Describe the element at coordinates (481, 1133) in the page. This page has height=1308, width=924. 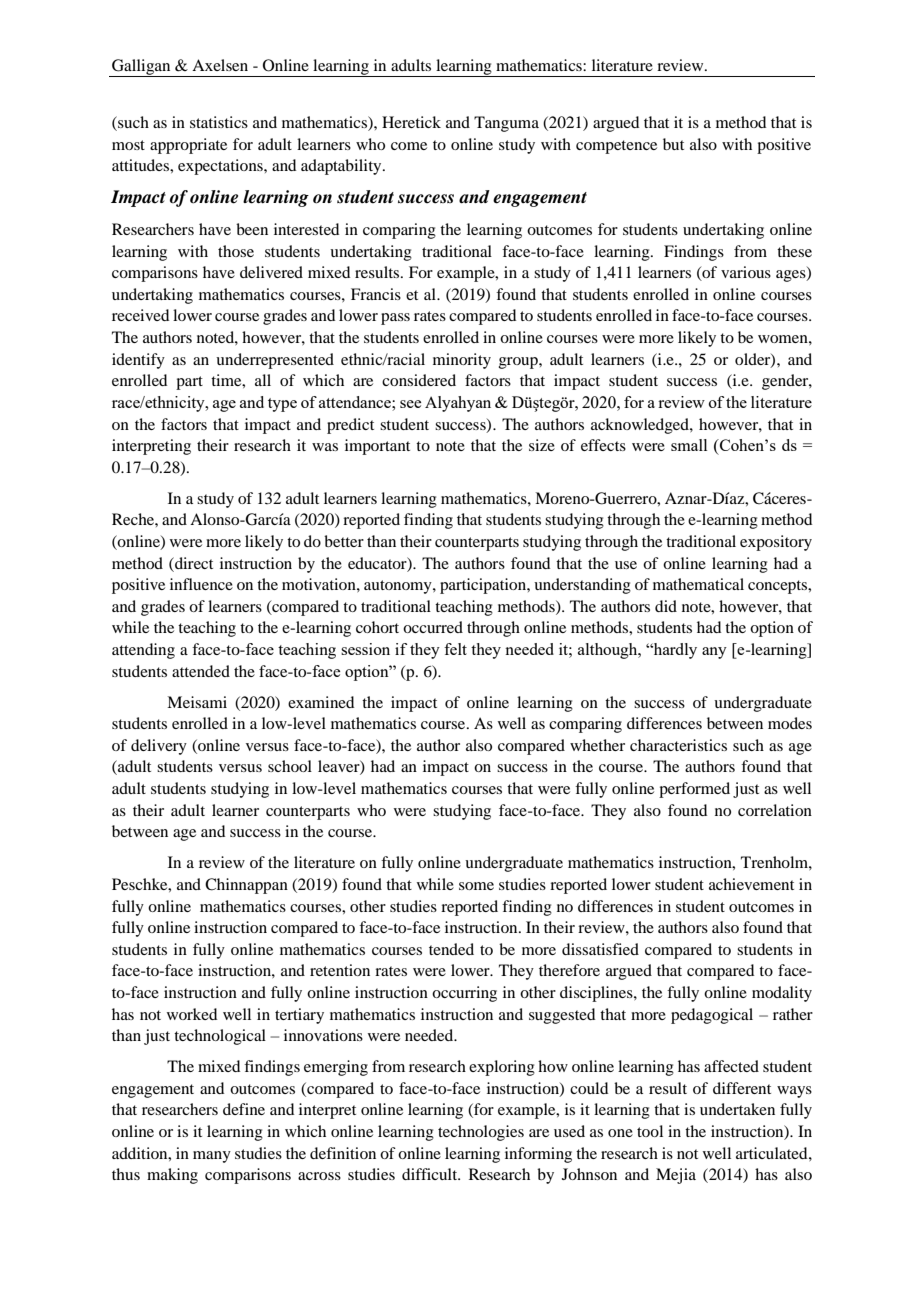
I see `technologies` at that location.
